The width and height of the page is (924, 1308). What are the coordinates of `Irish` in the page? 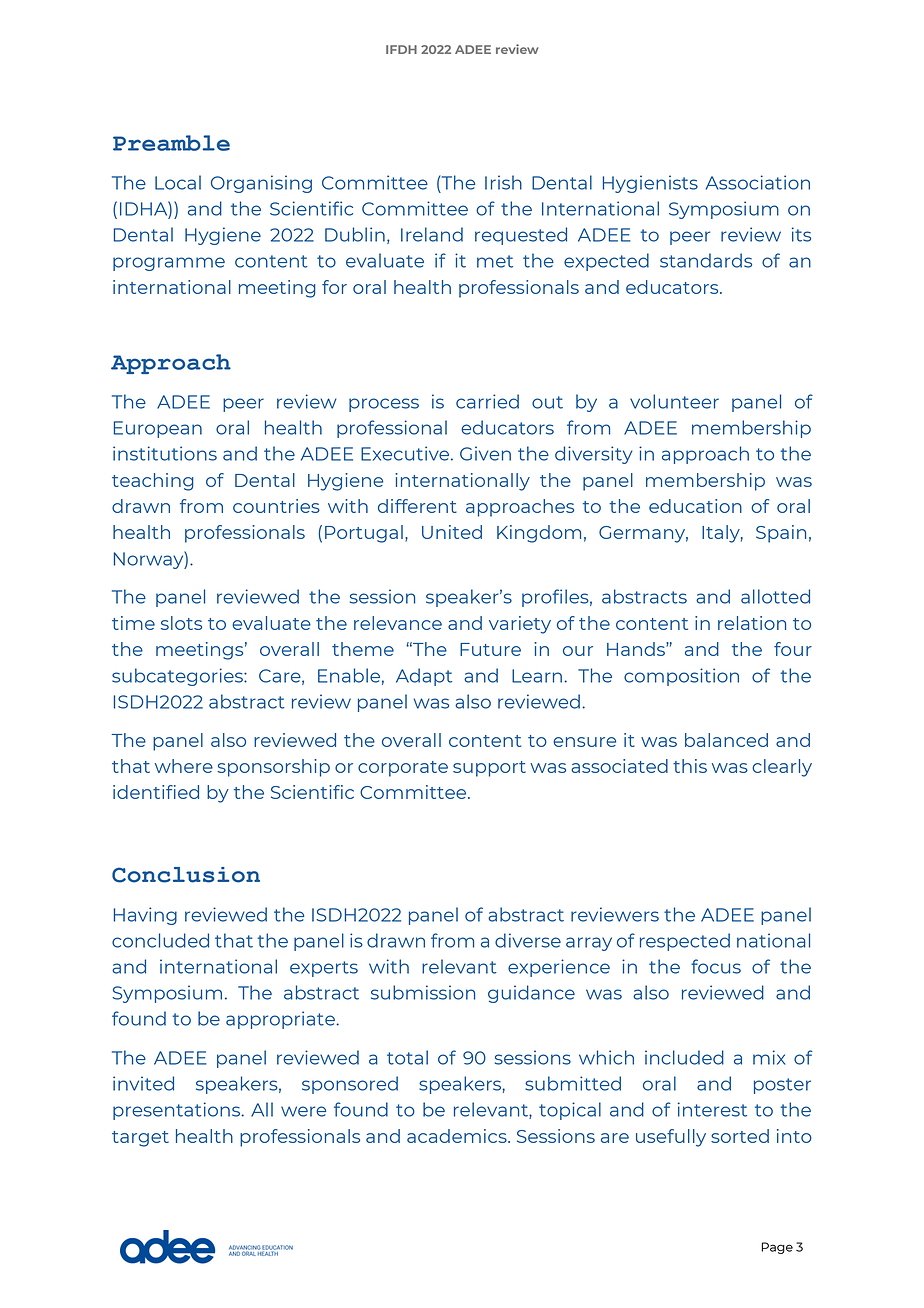 It's located at (503, 182).
